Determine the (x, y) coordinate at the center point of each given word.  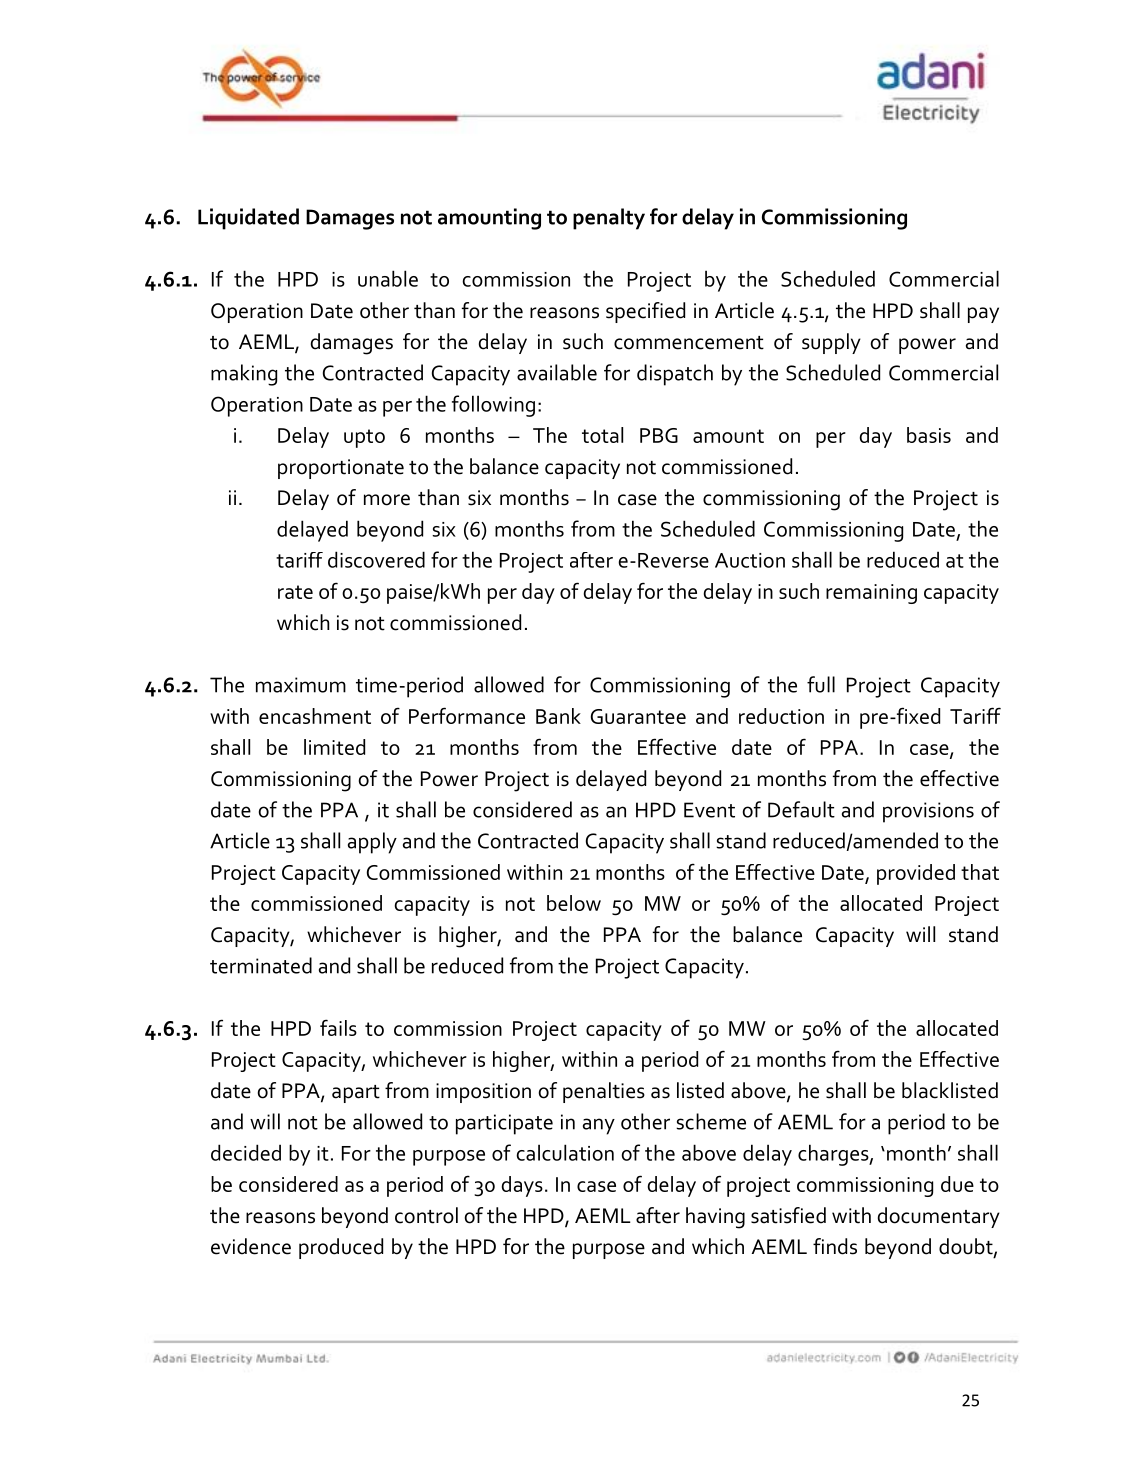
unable (388, 278)
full (821, 684)
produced (341, 1248)
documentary (939, 1217)
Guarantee (638, 716)
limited (334, 747)
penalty (609, 219)
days (522, 1186)
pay (983, 315)
